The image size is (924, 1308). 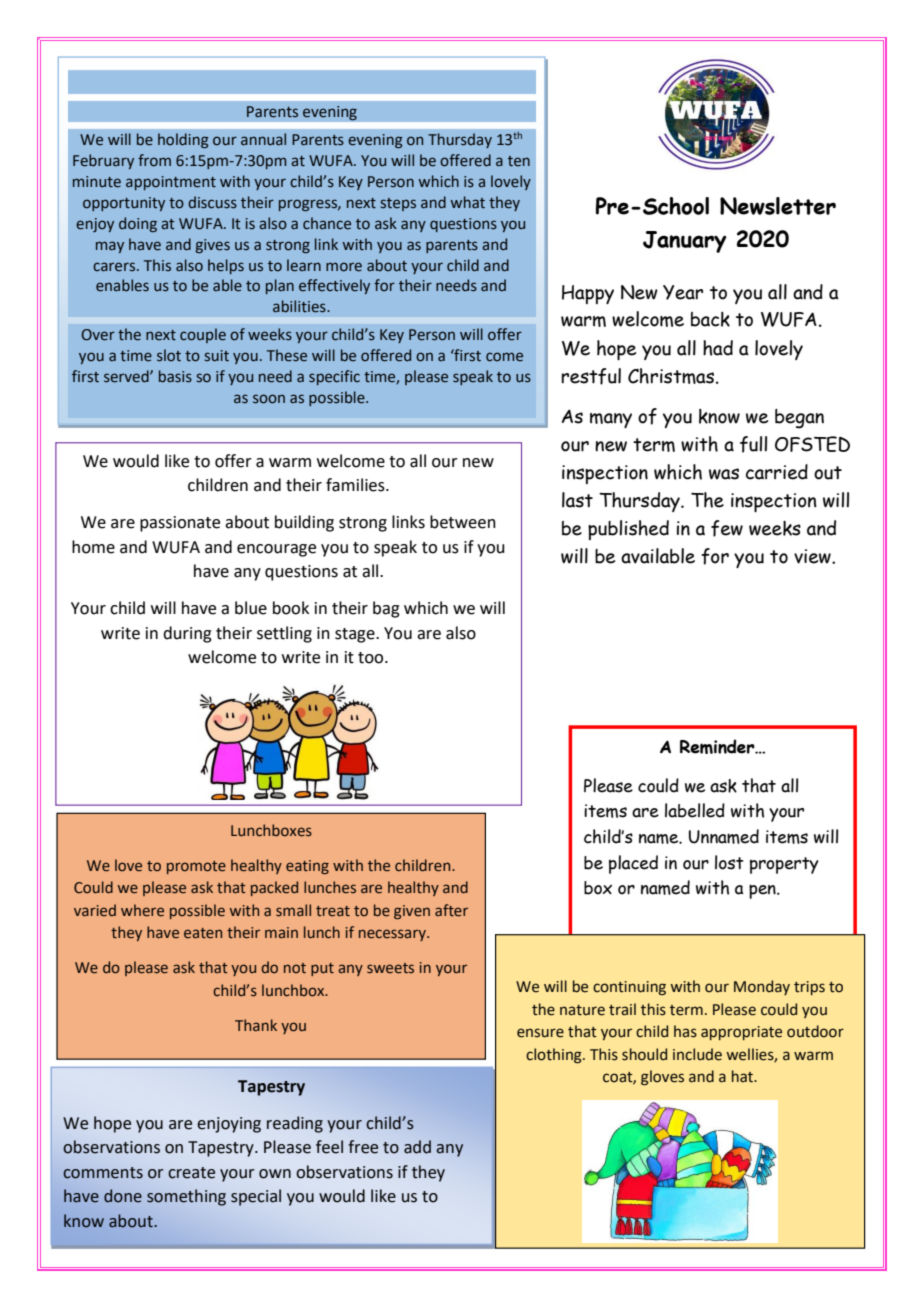 I want to click on specific, so click(x=334, y=377).
